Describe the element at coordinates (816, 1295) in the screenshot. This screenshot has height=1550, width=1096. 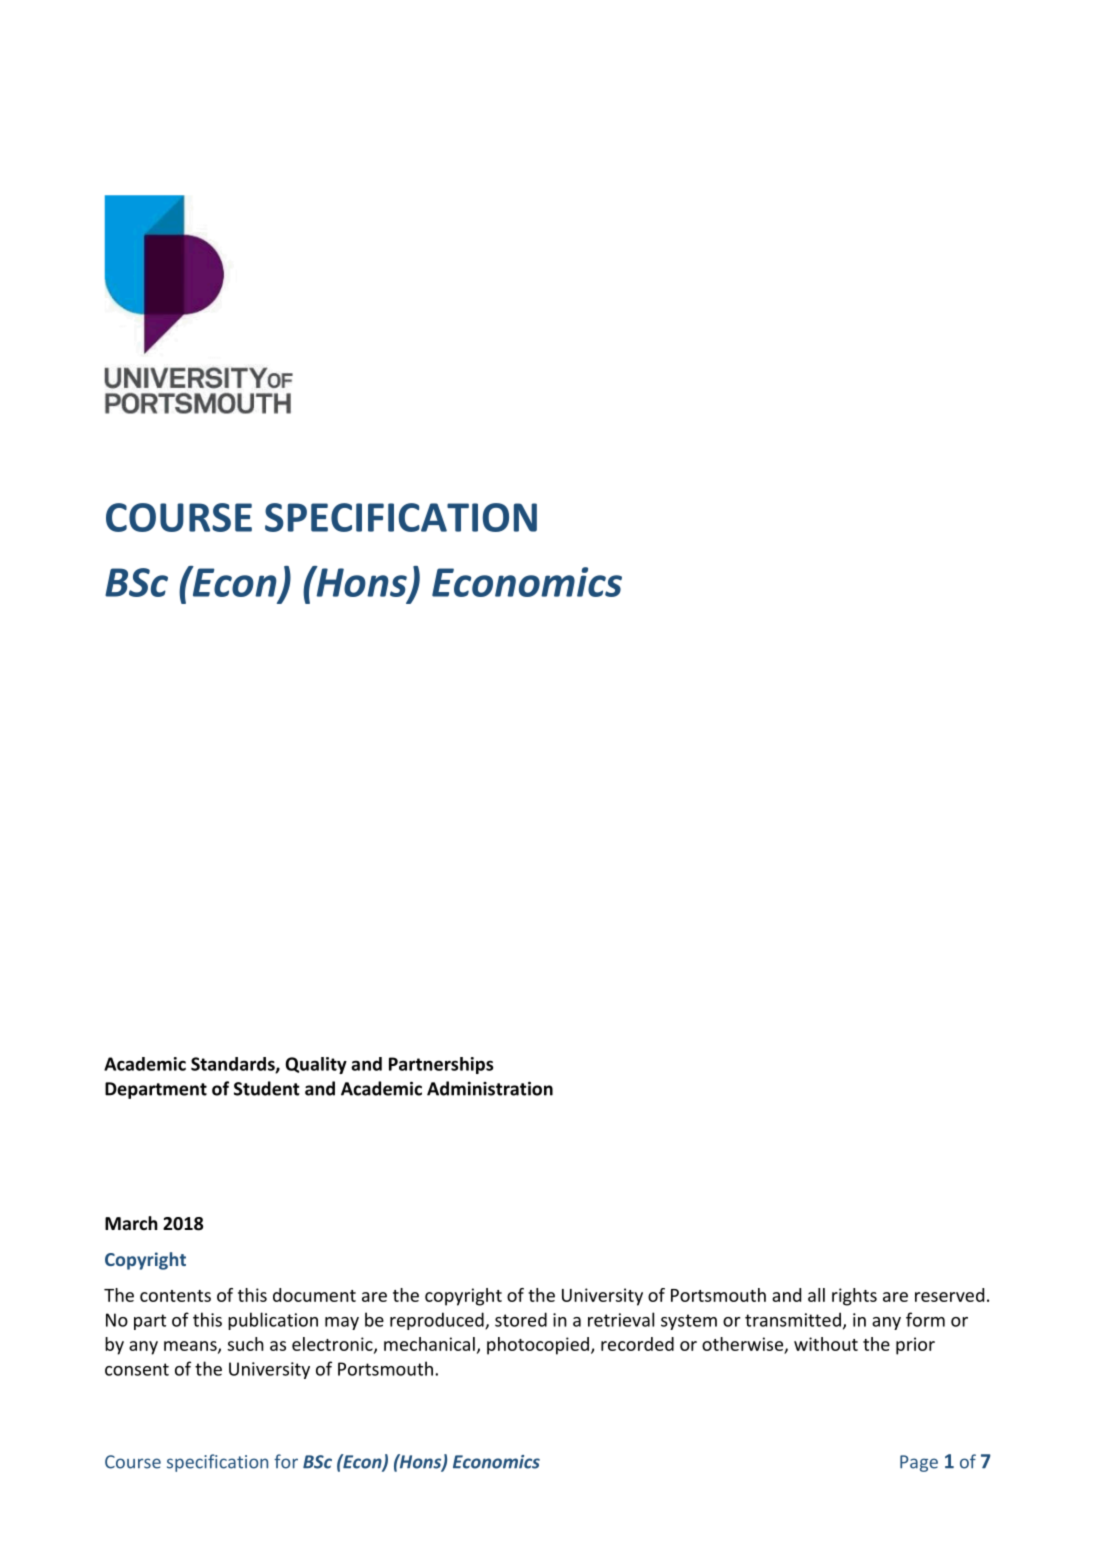
I see `all` at that location.
